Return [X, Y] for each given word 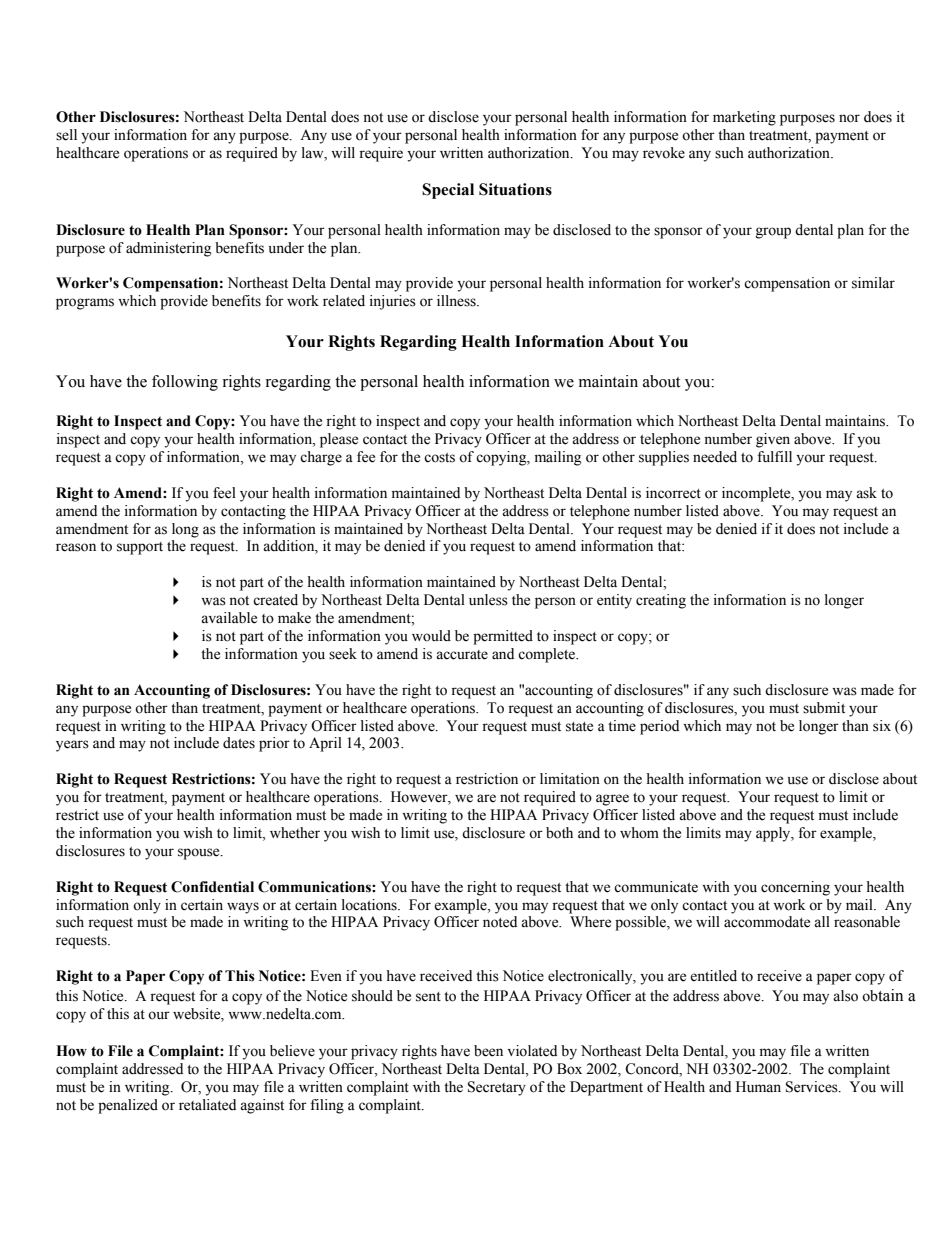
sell [66, 135]
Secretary [497, 1088]
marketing [744, 118]
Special [448, 191]
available [229, 618]
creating [661, 601]
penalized [128, 1106]
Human [758, 1087]
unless [488, 600]
